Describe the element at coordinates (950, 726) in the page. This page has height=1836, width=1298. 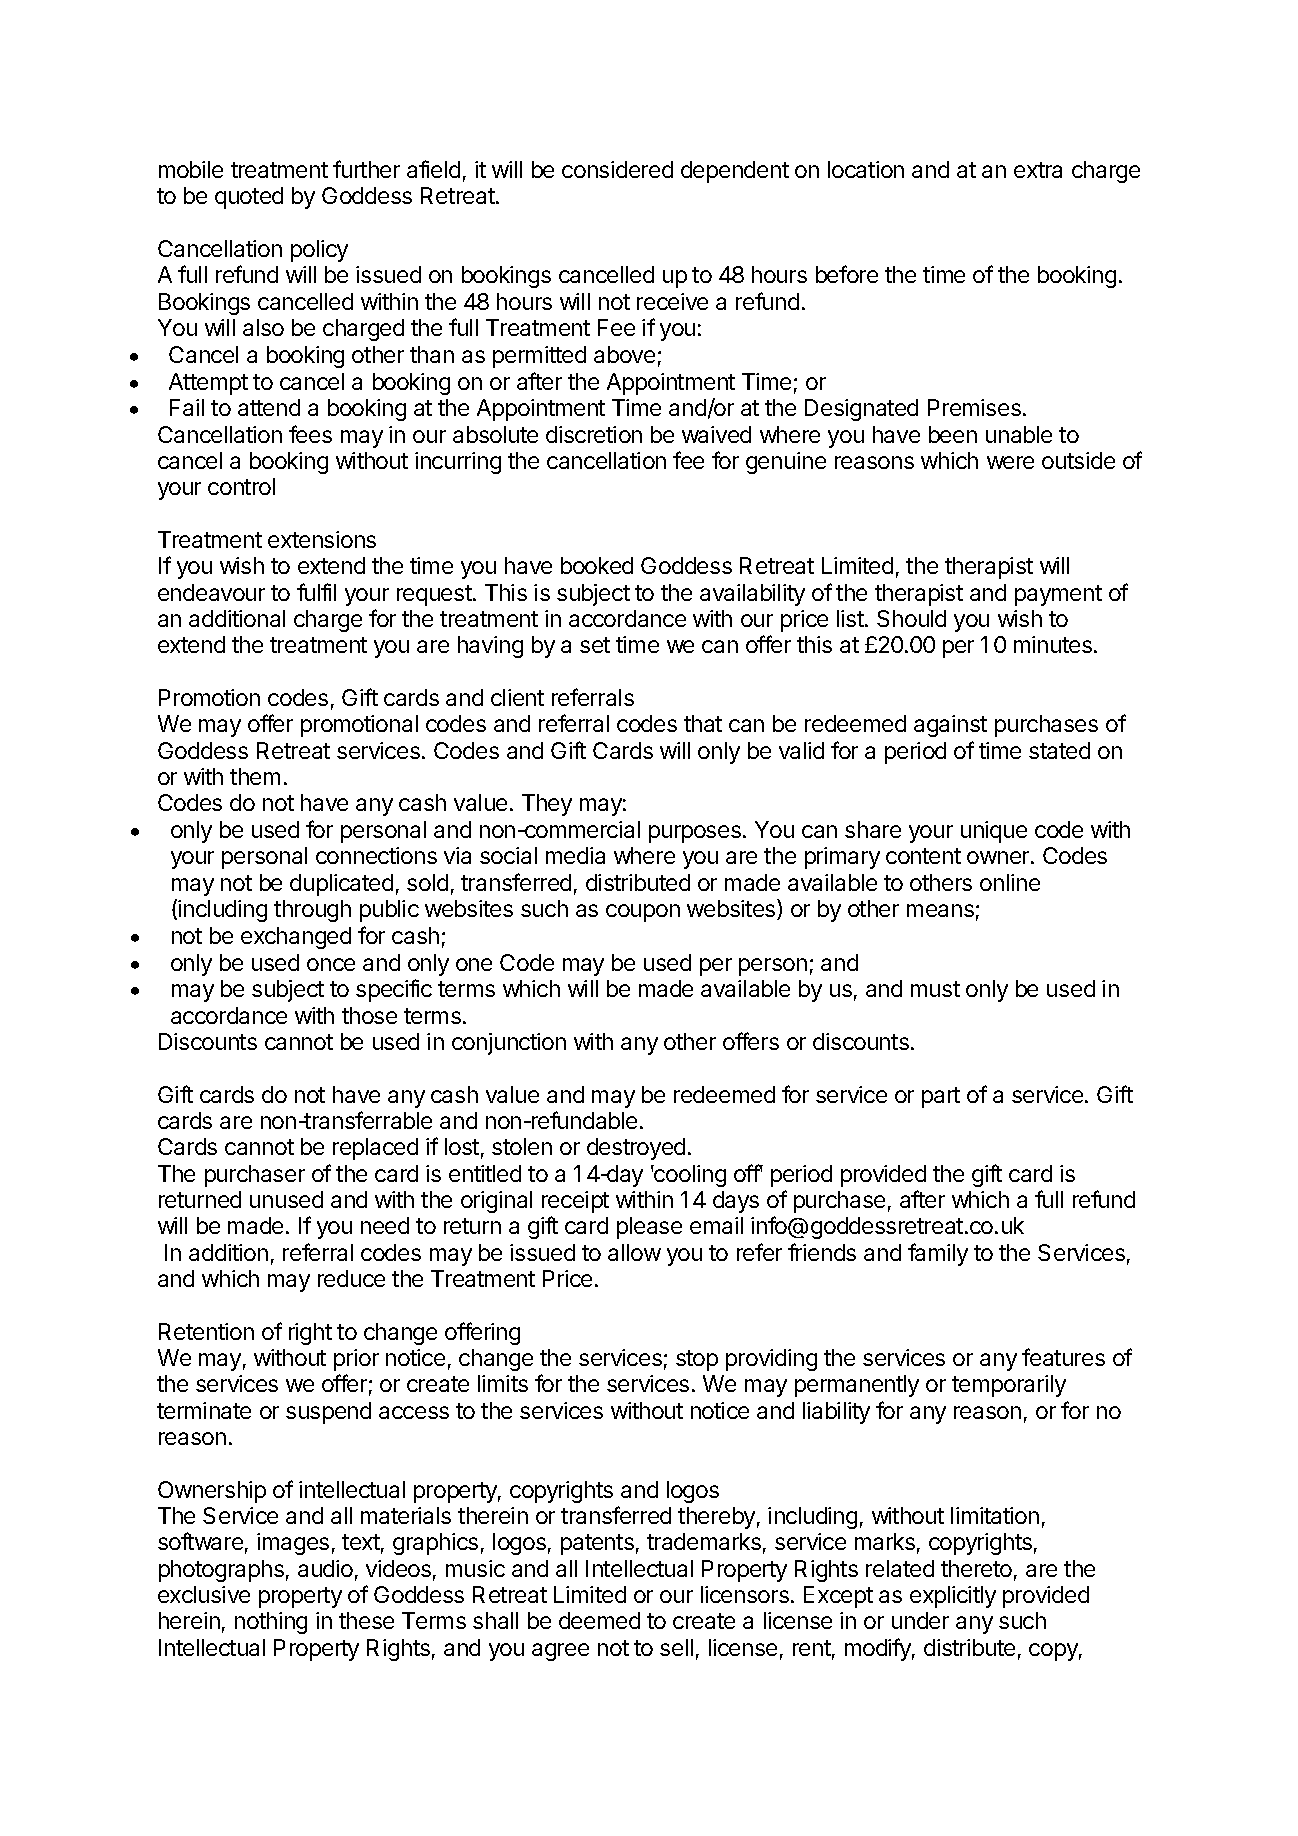
I see `against` at that location.
